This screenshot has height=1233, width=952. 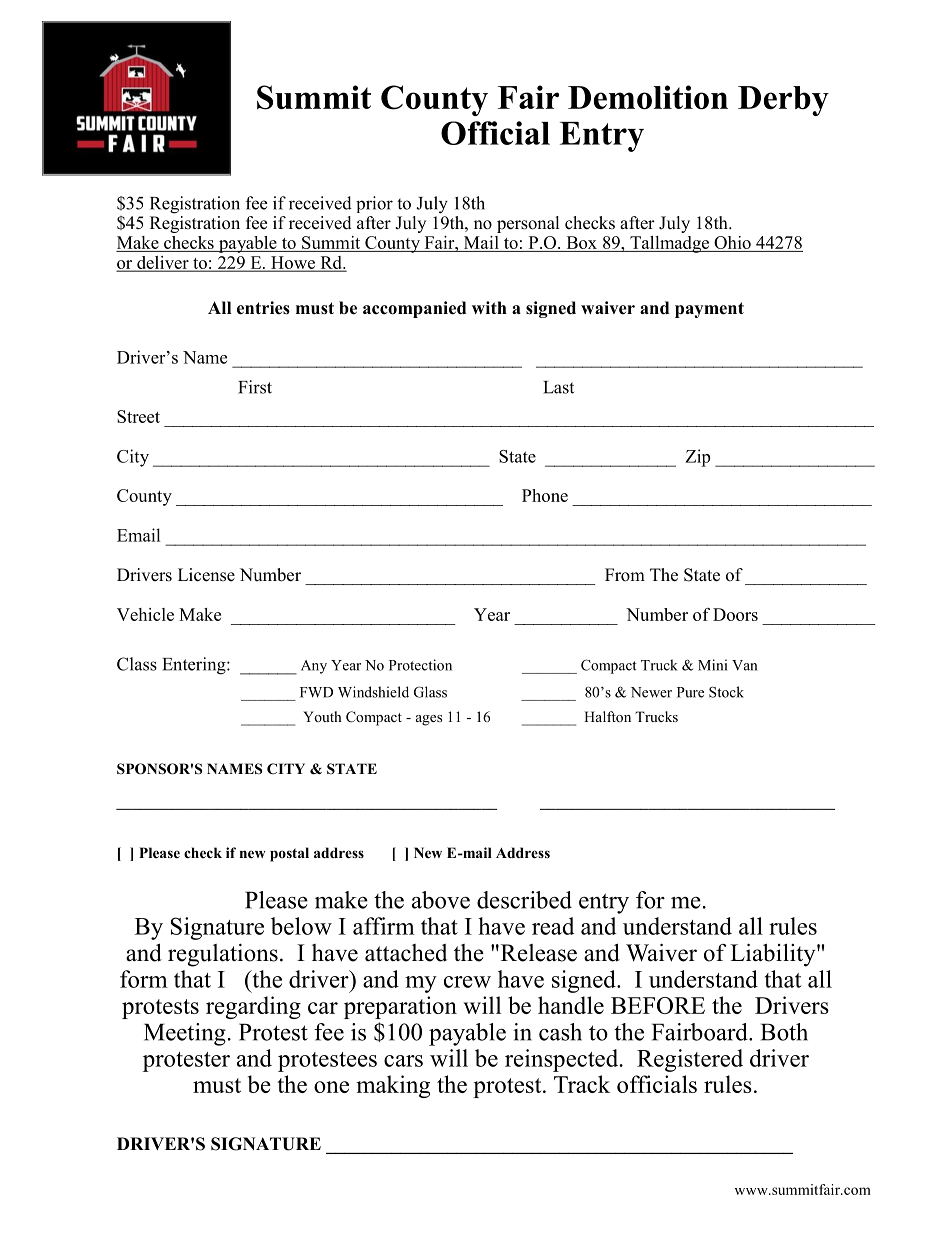 What do you see at coordinates (441, 900) in the screenshot?
I see `above` at bounding box center [441, 900].
